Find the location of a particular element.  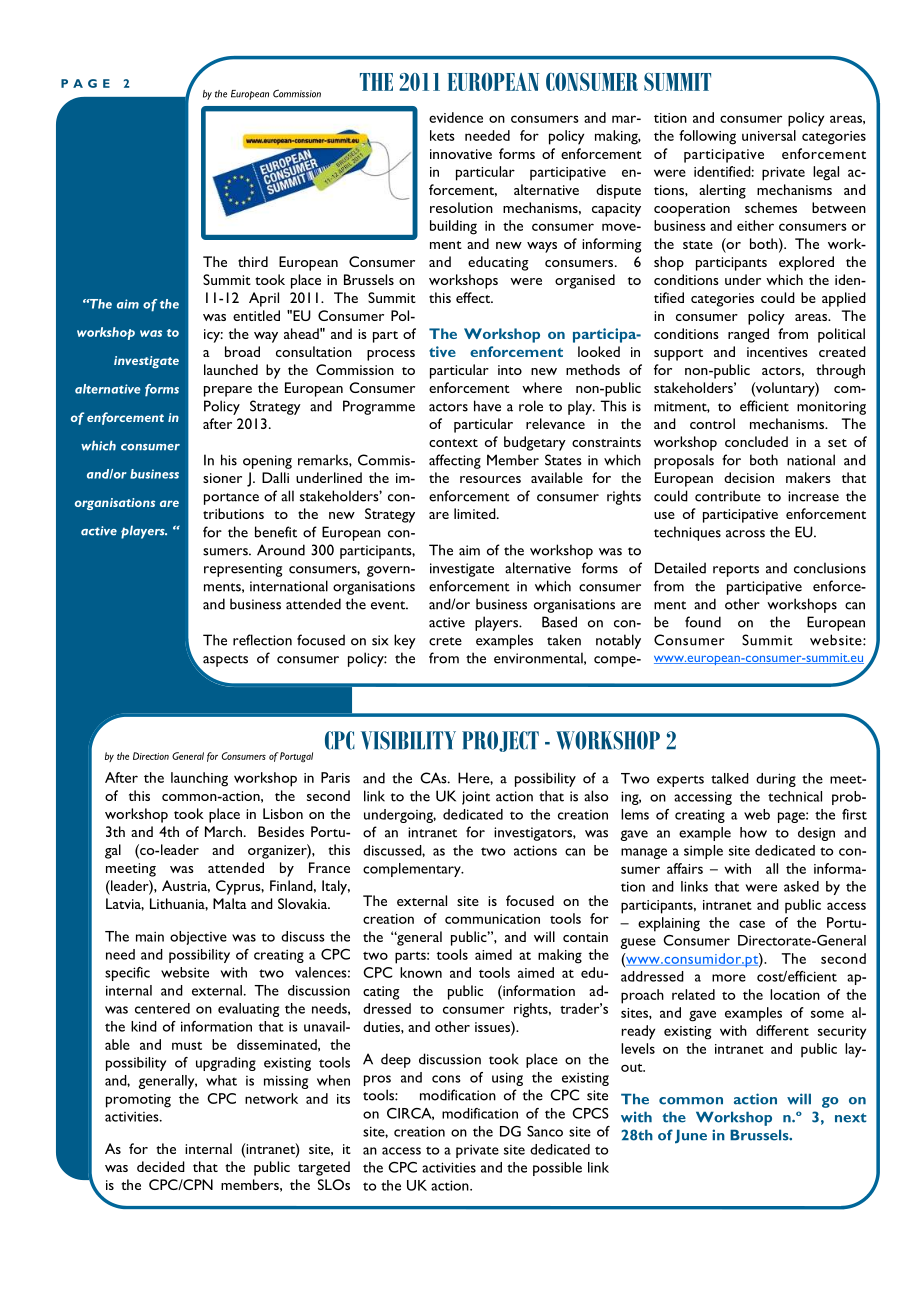

Malta is located at coordinates (230, 903).
